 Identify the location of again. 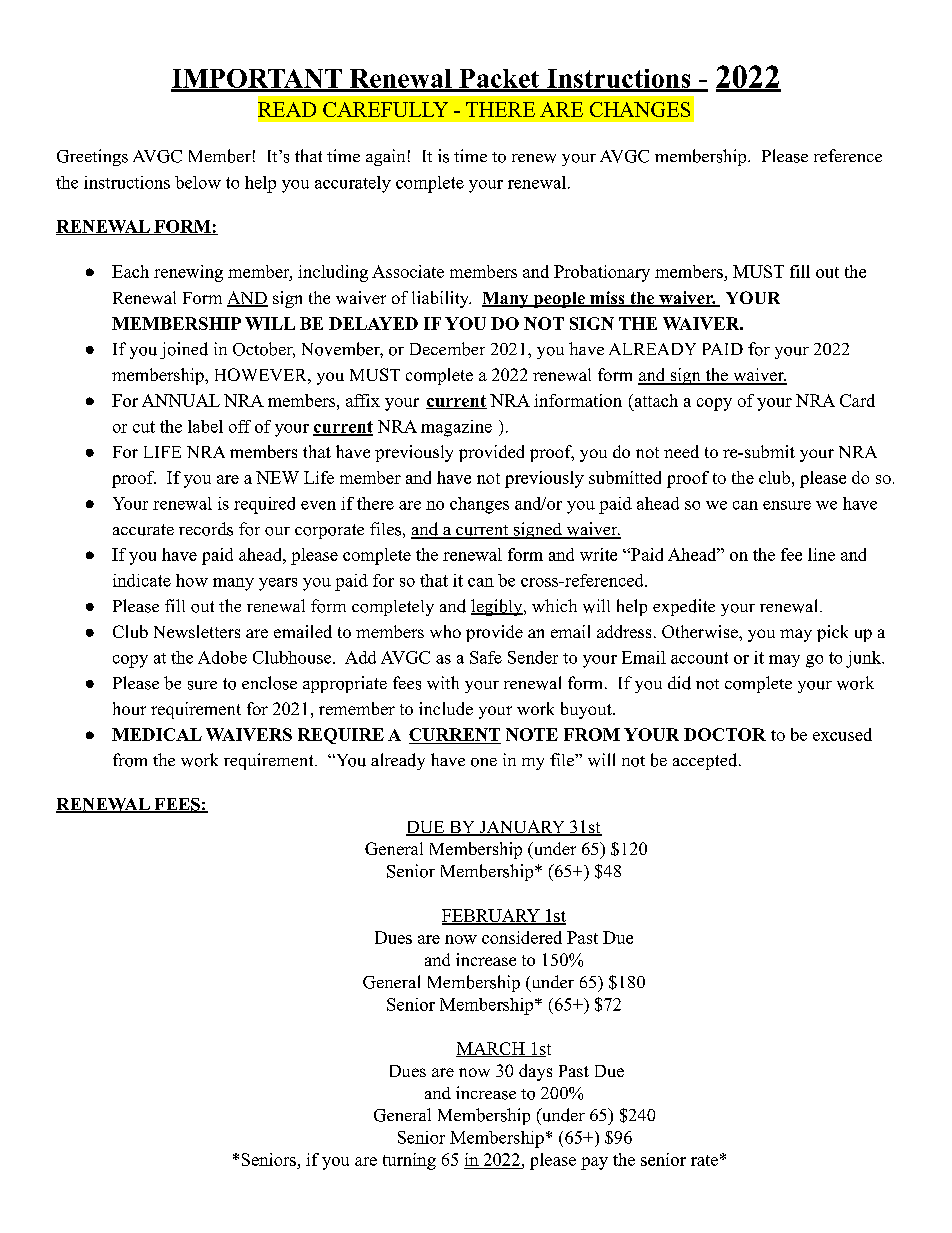
(385, 157).
